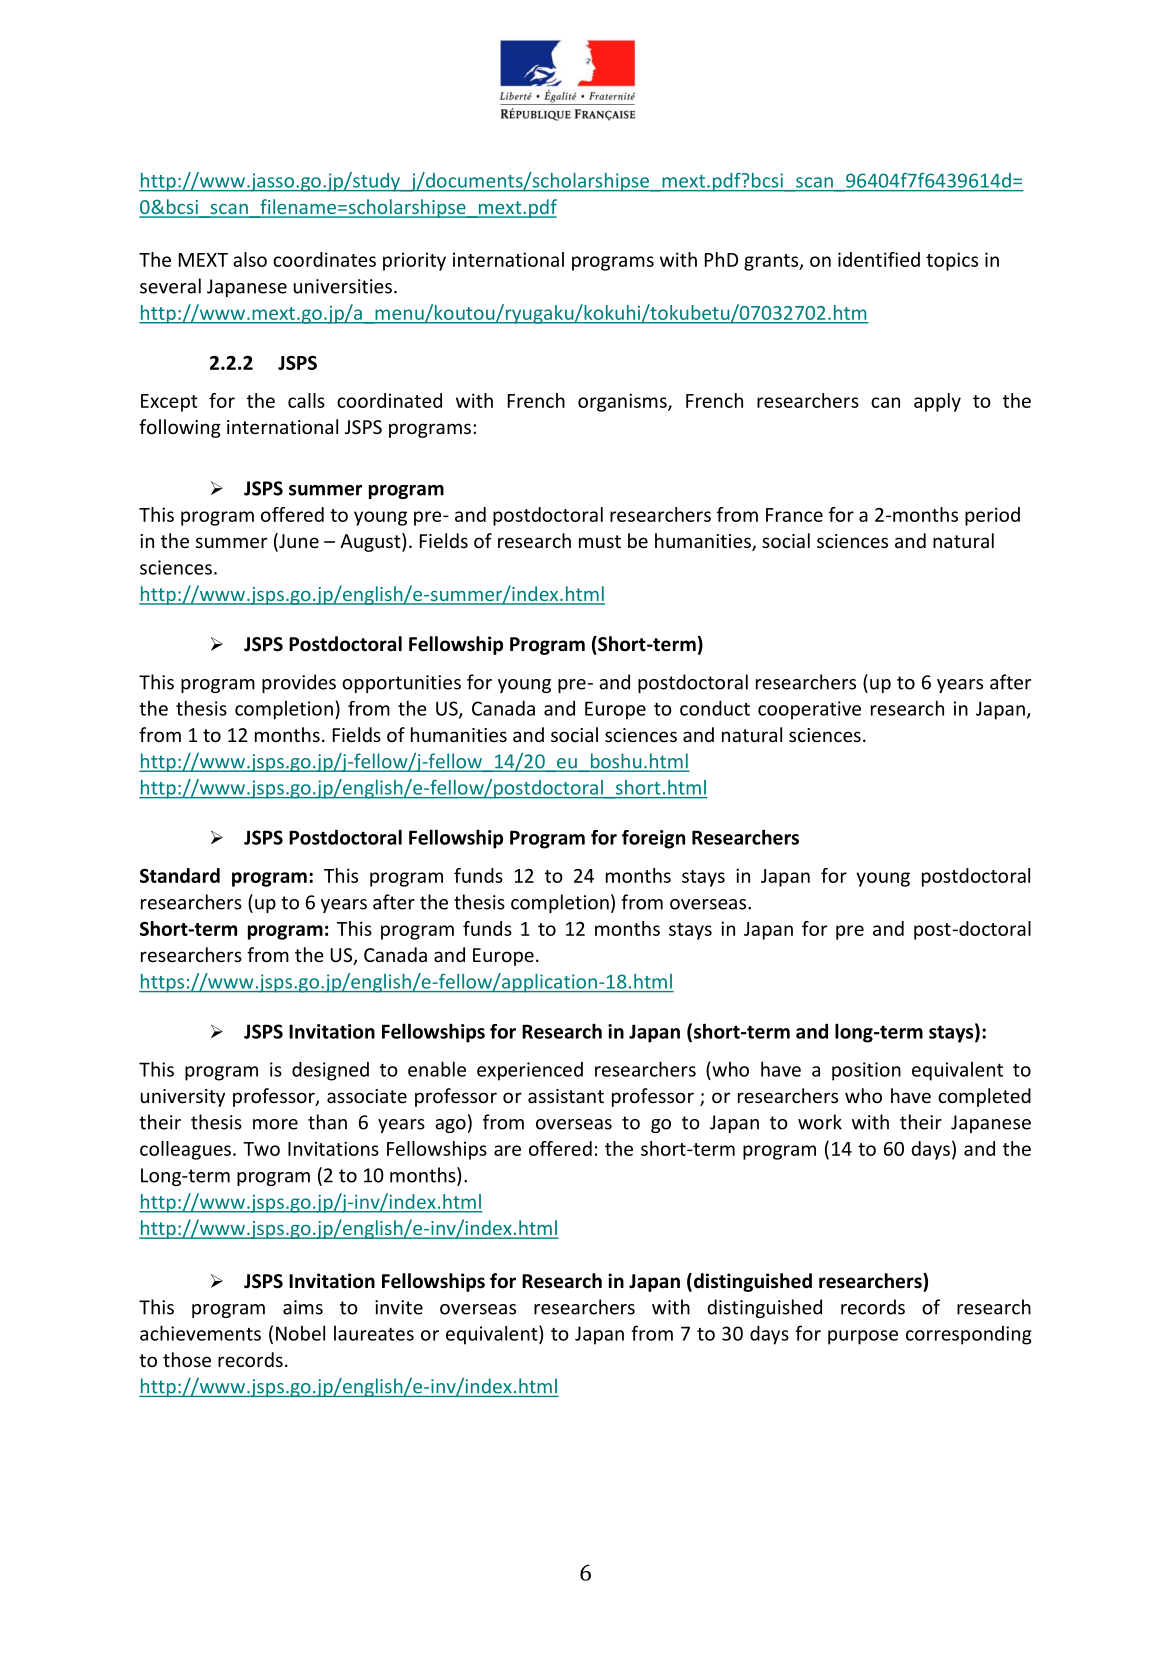 The height and width of the screenshot is (1655, 1171). What do you see at coordinates (300, 1333) in the screenshot?
I see `Nobel` at bounding box center [300, 1333].
